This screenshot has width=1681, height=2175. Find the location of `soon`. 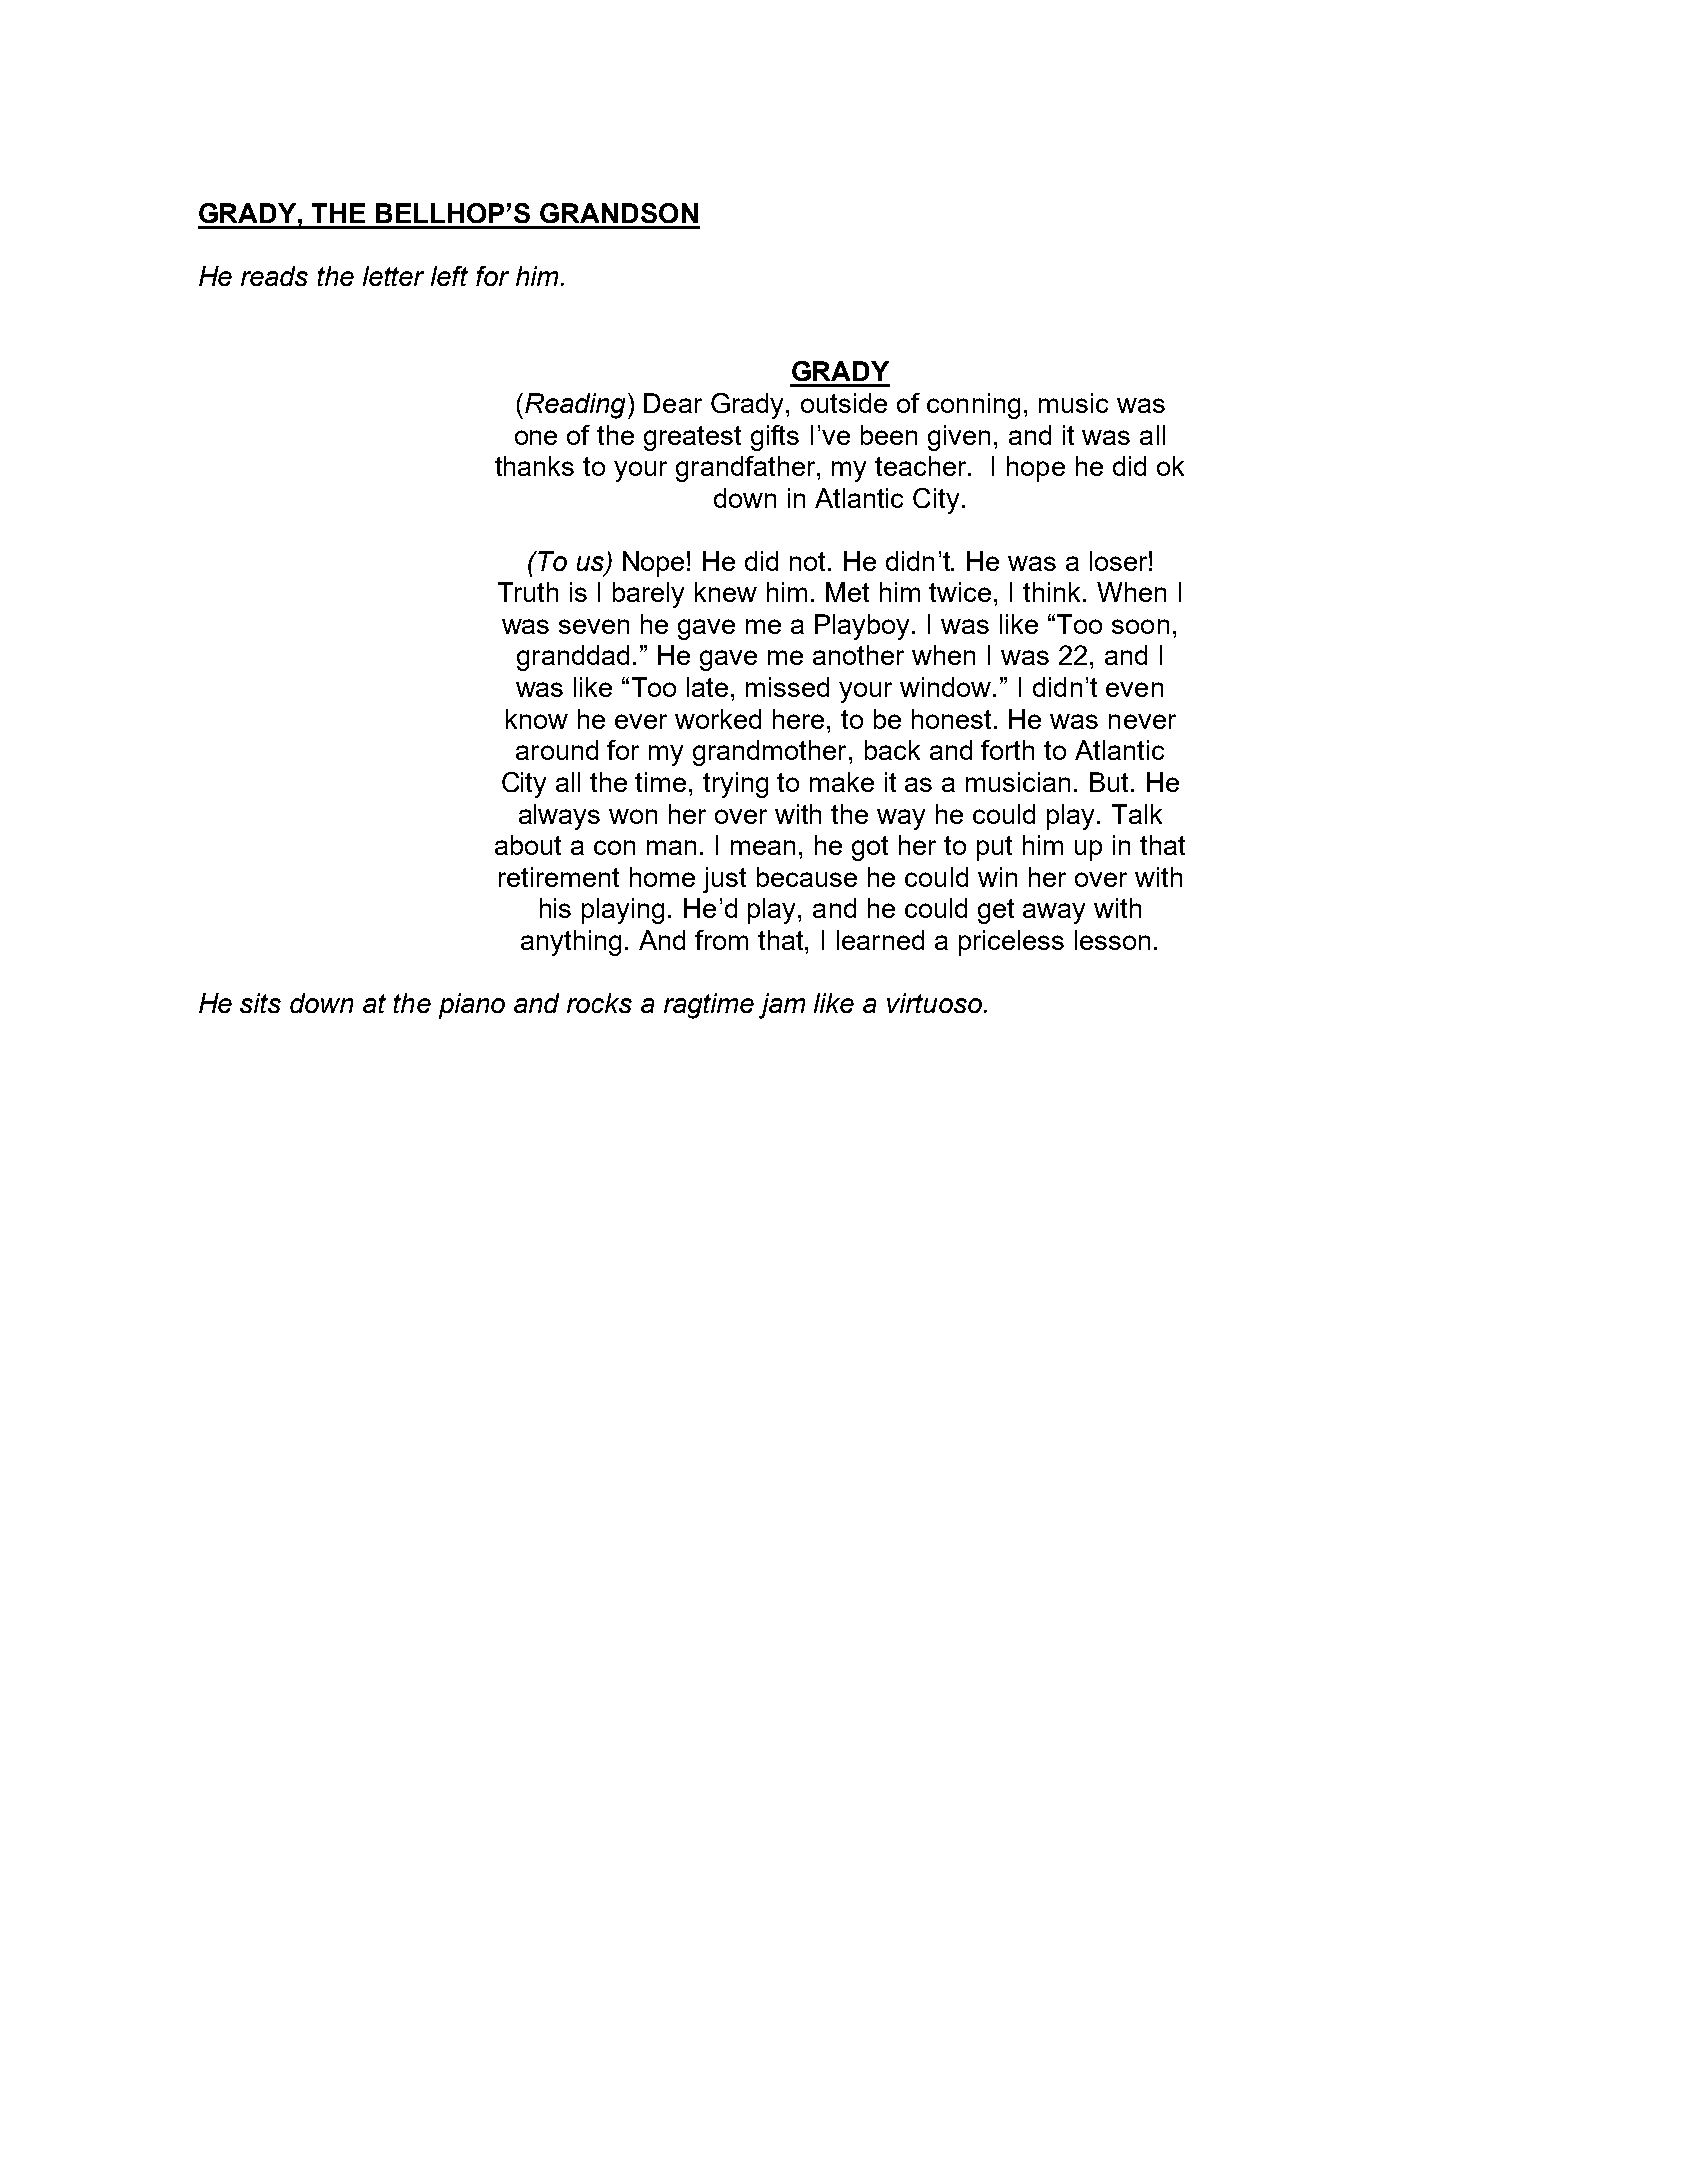

soon is located at coordinates (1140, 626).
